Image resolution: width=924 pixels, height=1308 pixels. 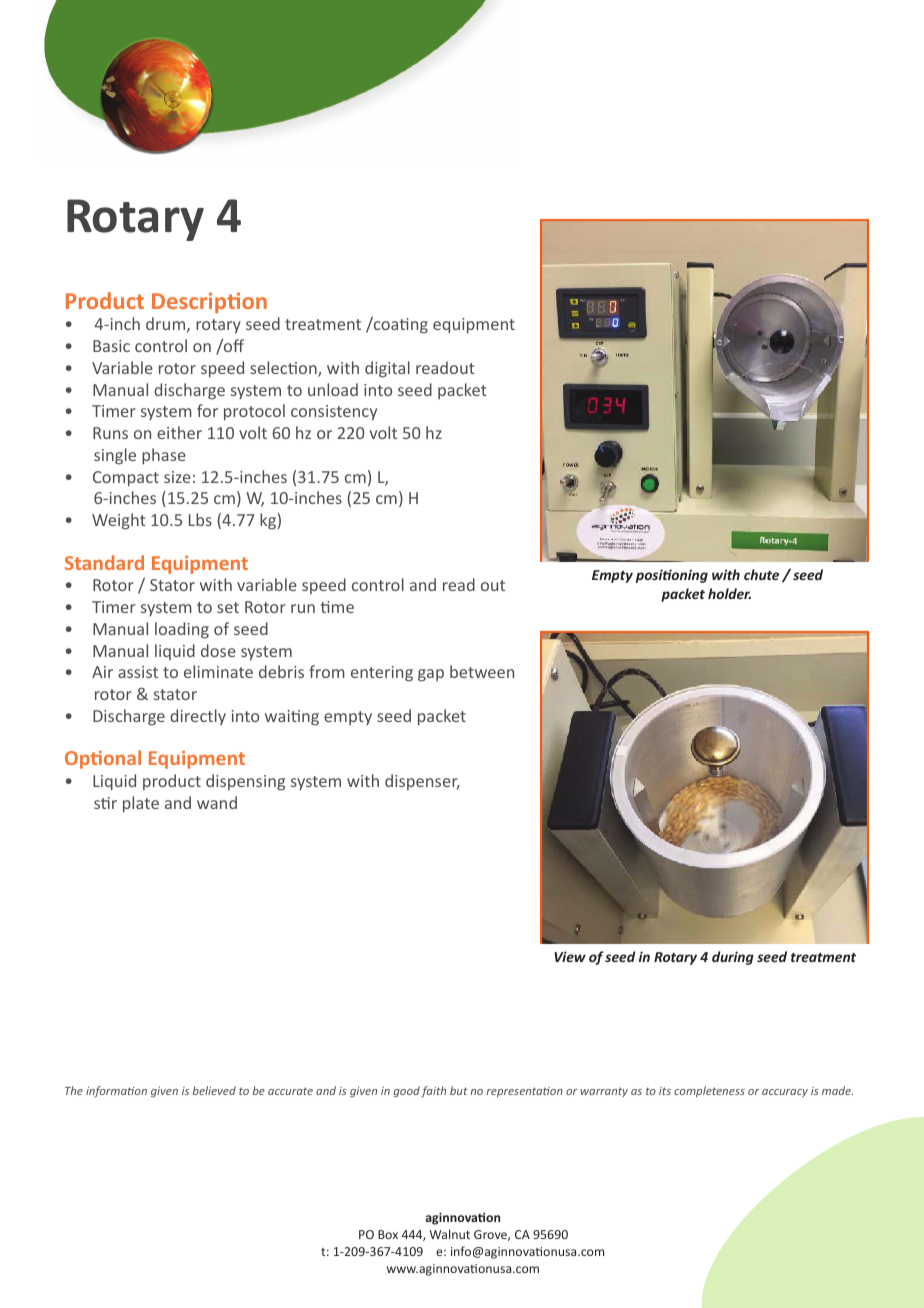 I want to click on but, so click(x=459, y=1090).
